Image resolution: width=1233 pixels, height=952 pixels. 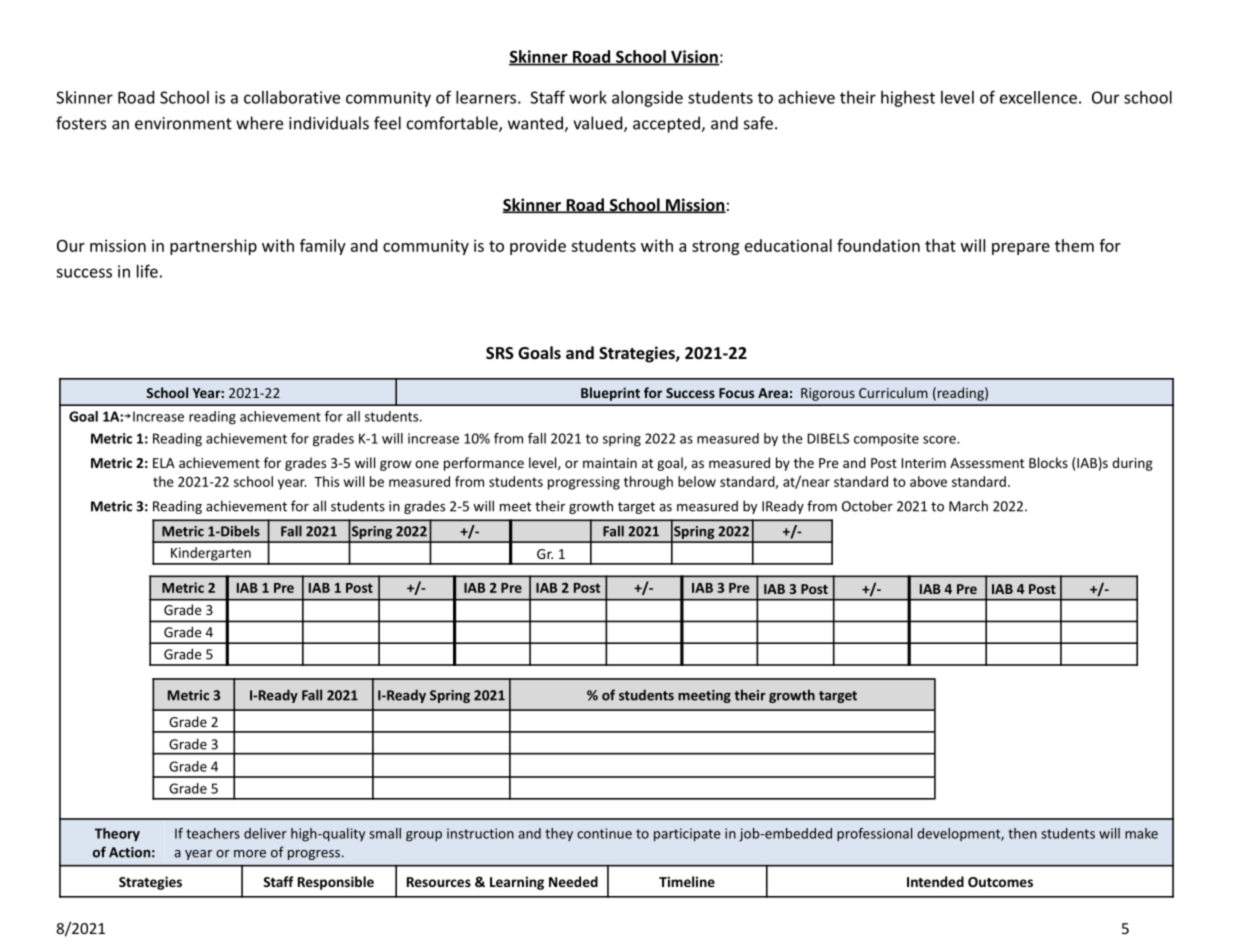 What do you see at coordinates (292, 97) in the screenshot?
I see `collaborative` at bounding box center [292, 97].
